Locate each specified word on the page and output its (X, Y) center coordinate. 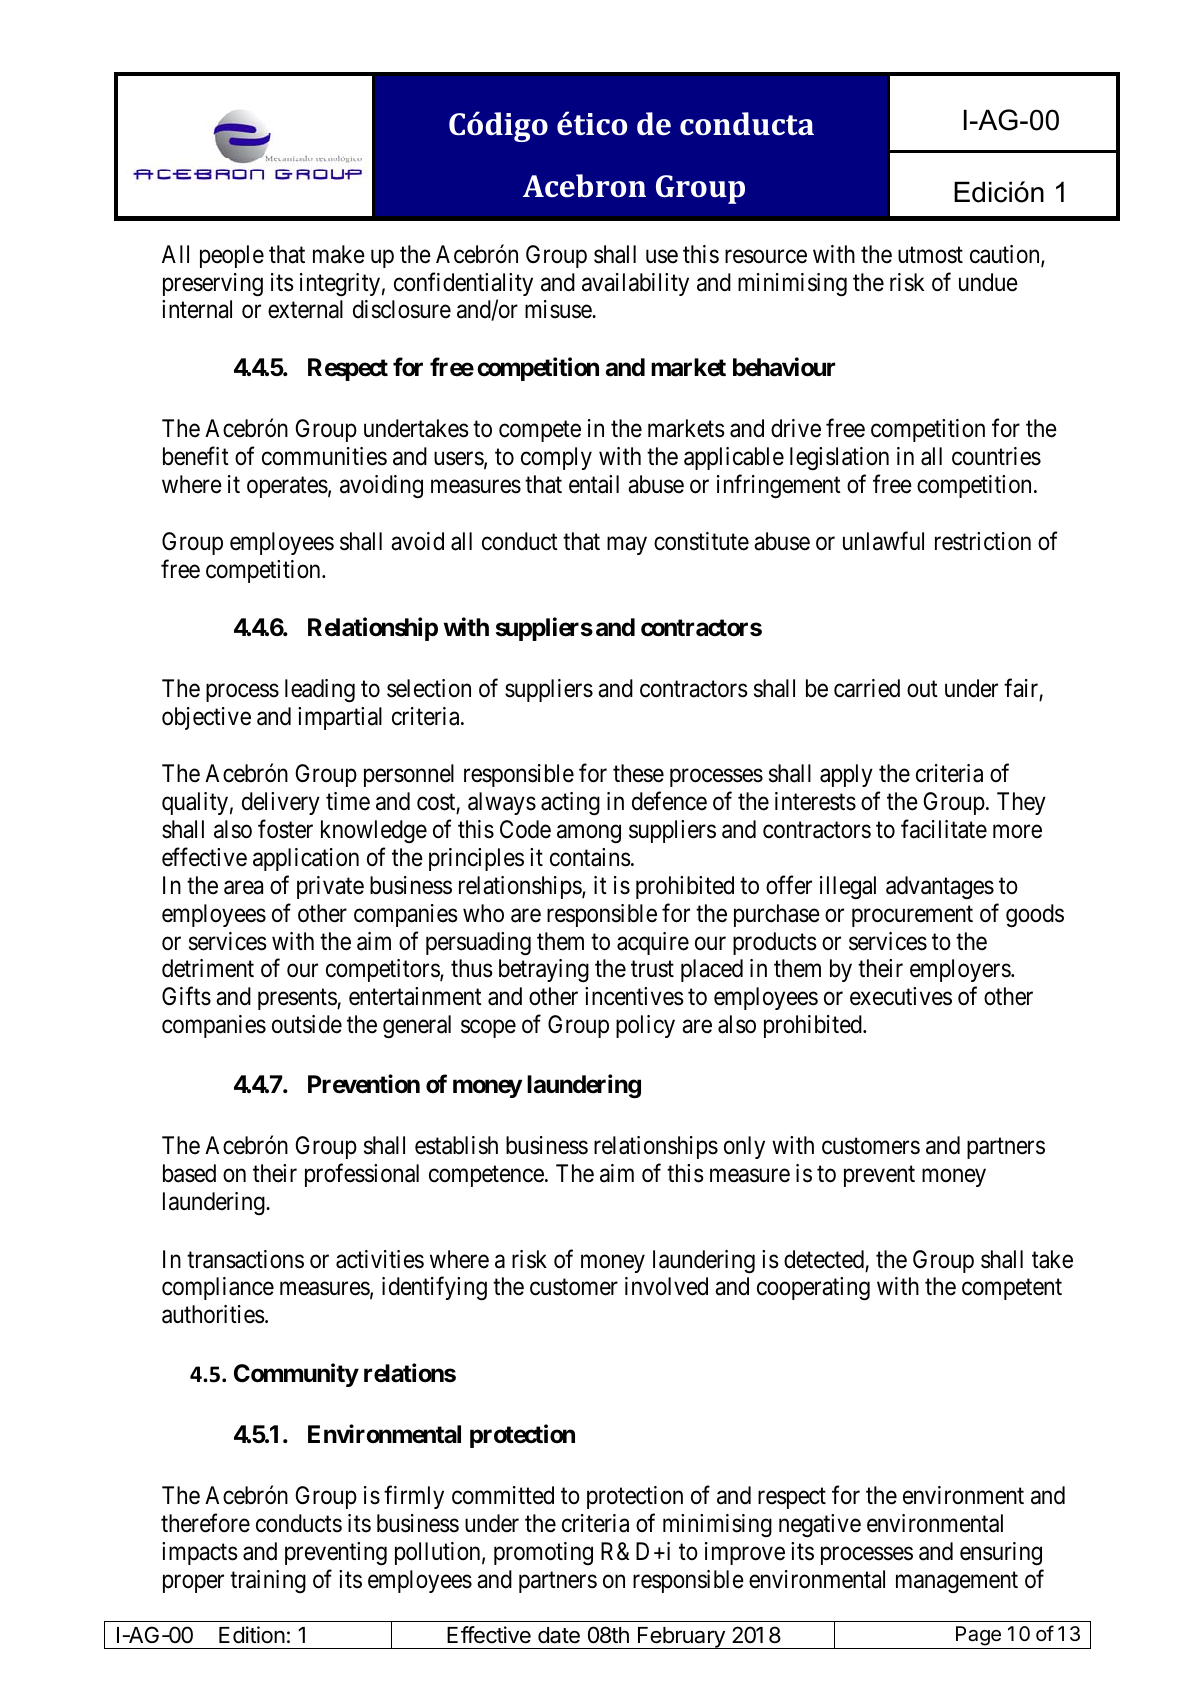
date (559, 1635)
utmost (930, 255)
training (268, 1581)
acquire (653, 943)
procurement (912, 916)
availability (635, 284)
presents (298, 999)
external (305, 309)
